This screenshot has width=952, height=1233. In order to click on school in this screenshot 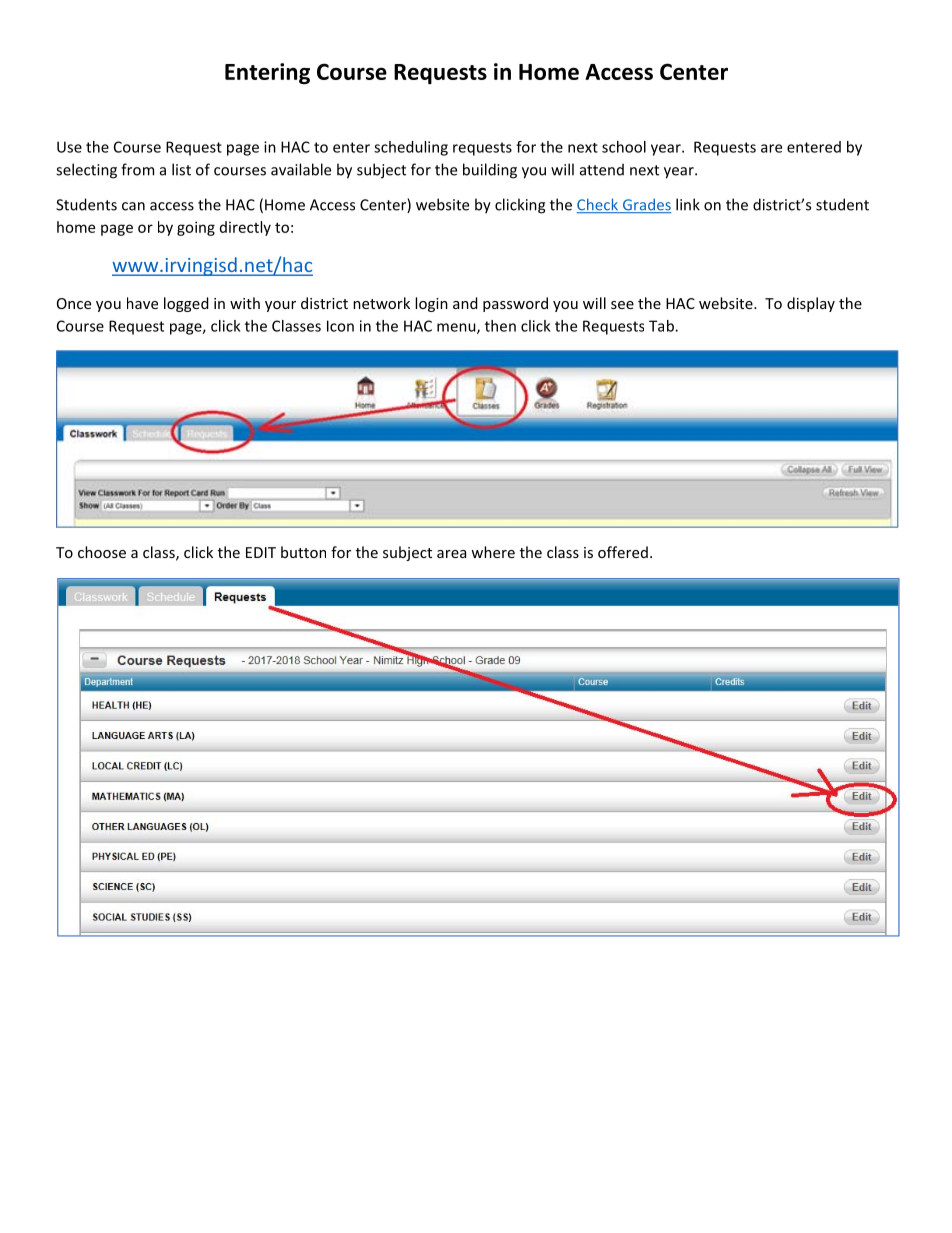, I will do `click(624, 147)`.
